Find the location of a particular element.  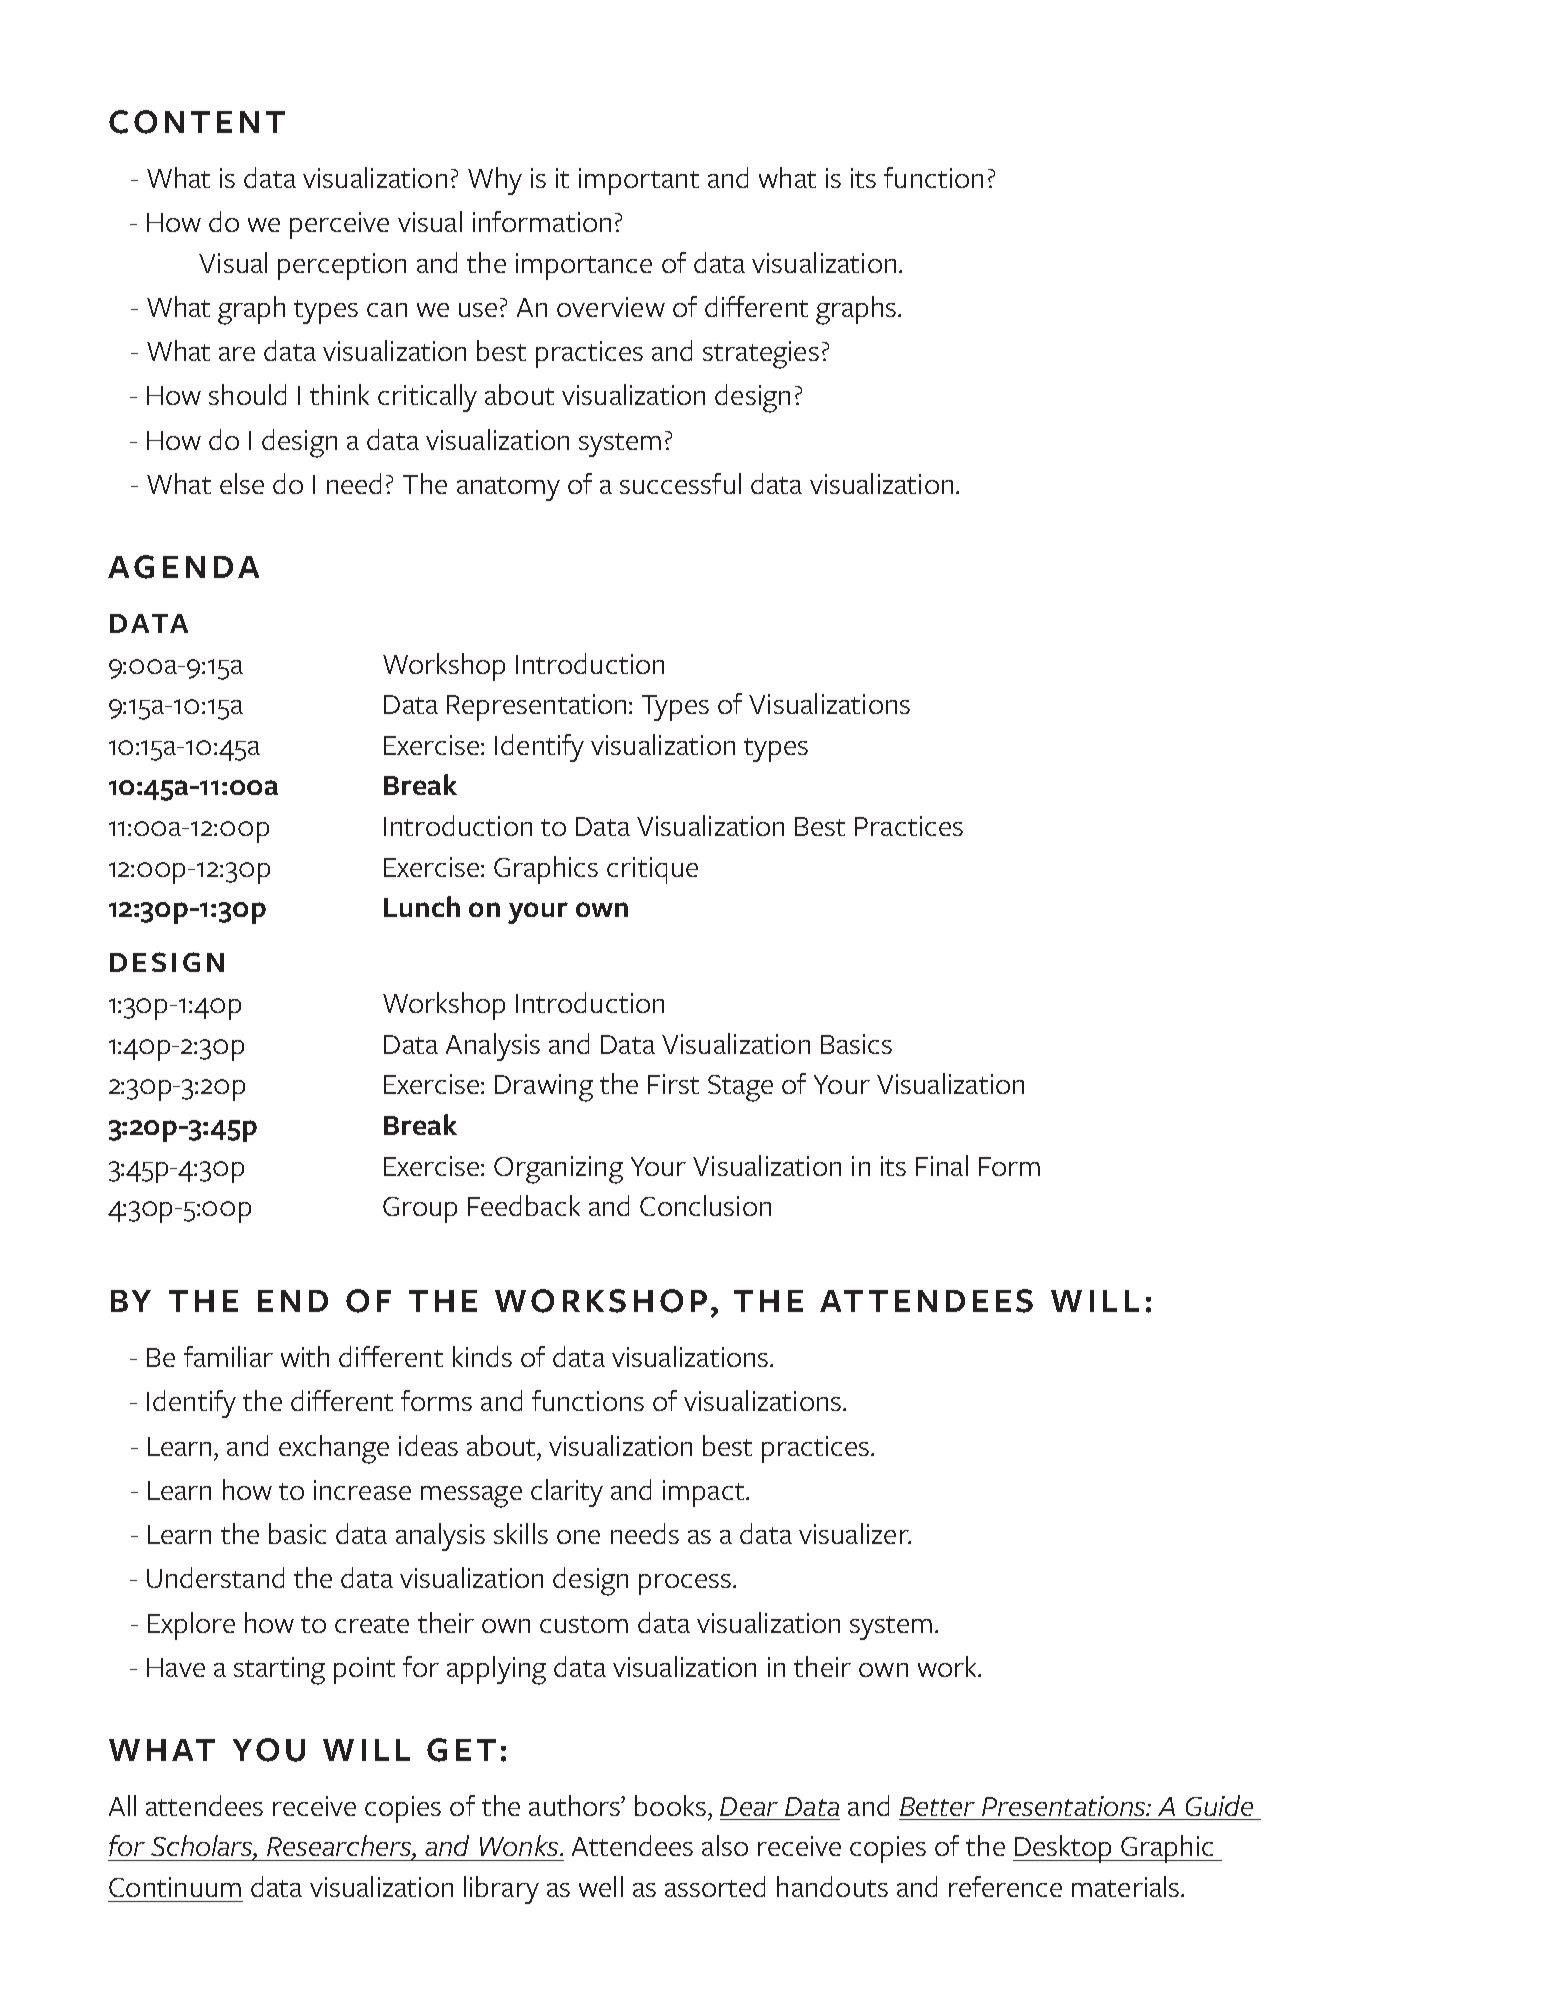

Continuum is located at coordinates (175, 1887).
